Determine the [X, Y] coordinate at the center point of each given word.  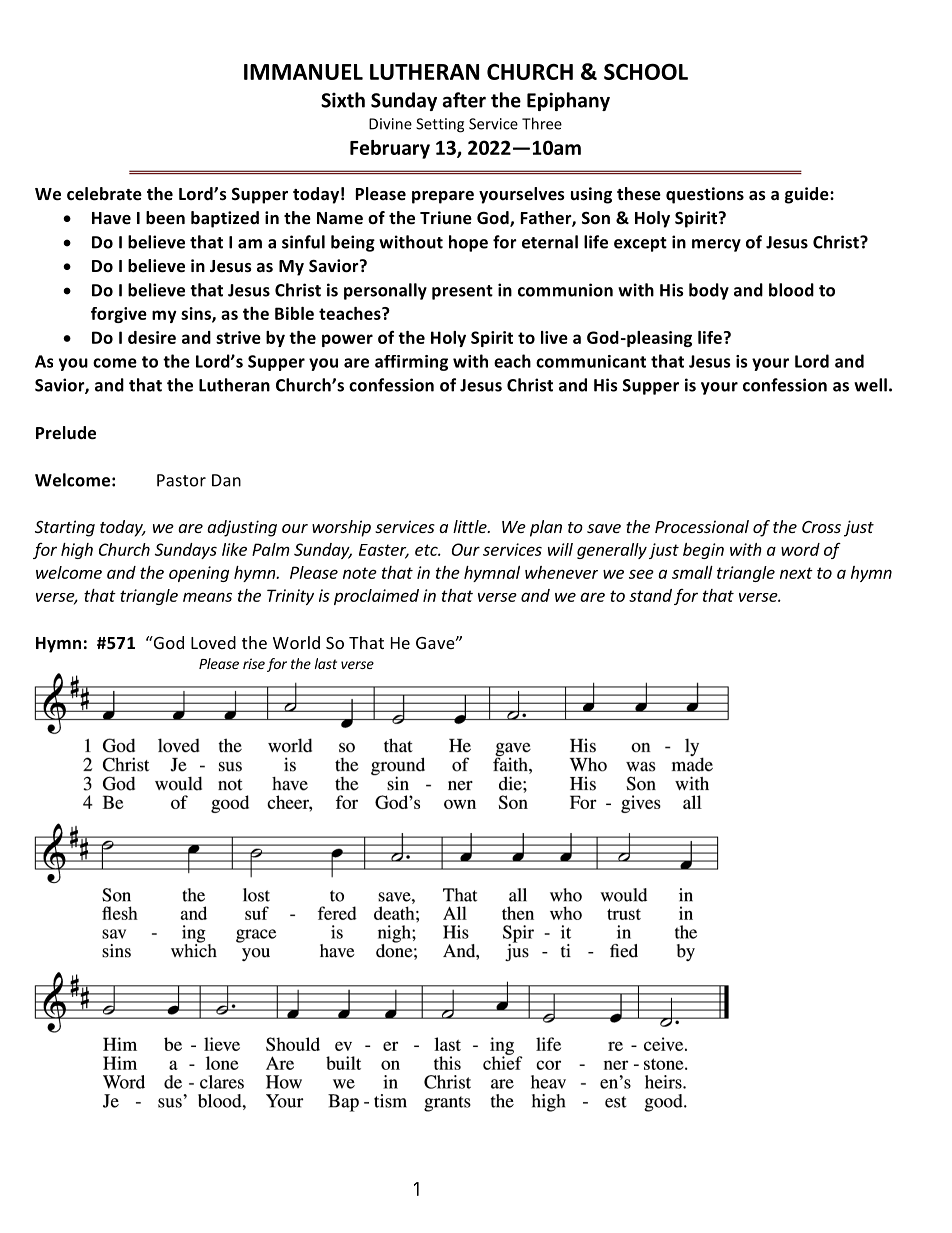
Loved [213, 642]
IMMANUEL [303, 72]
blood [791, 290]
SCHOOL [646, 71]
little [471, 526]
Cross [821, 527]
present [462, 292]
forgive [119, 315]
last [326, 663]
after [464, 100]
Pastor [181, 480]
